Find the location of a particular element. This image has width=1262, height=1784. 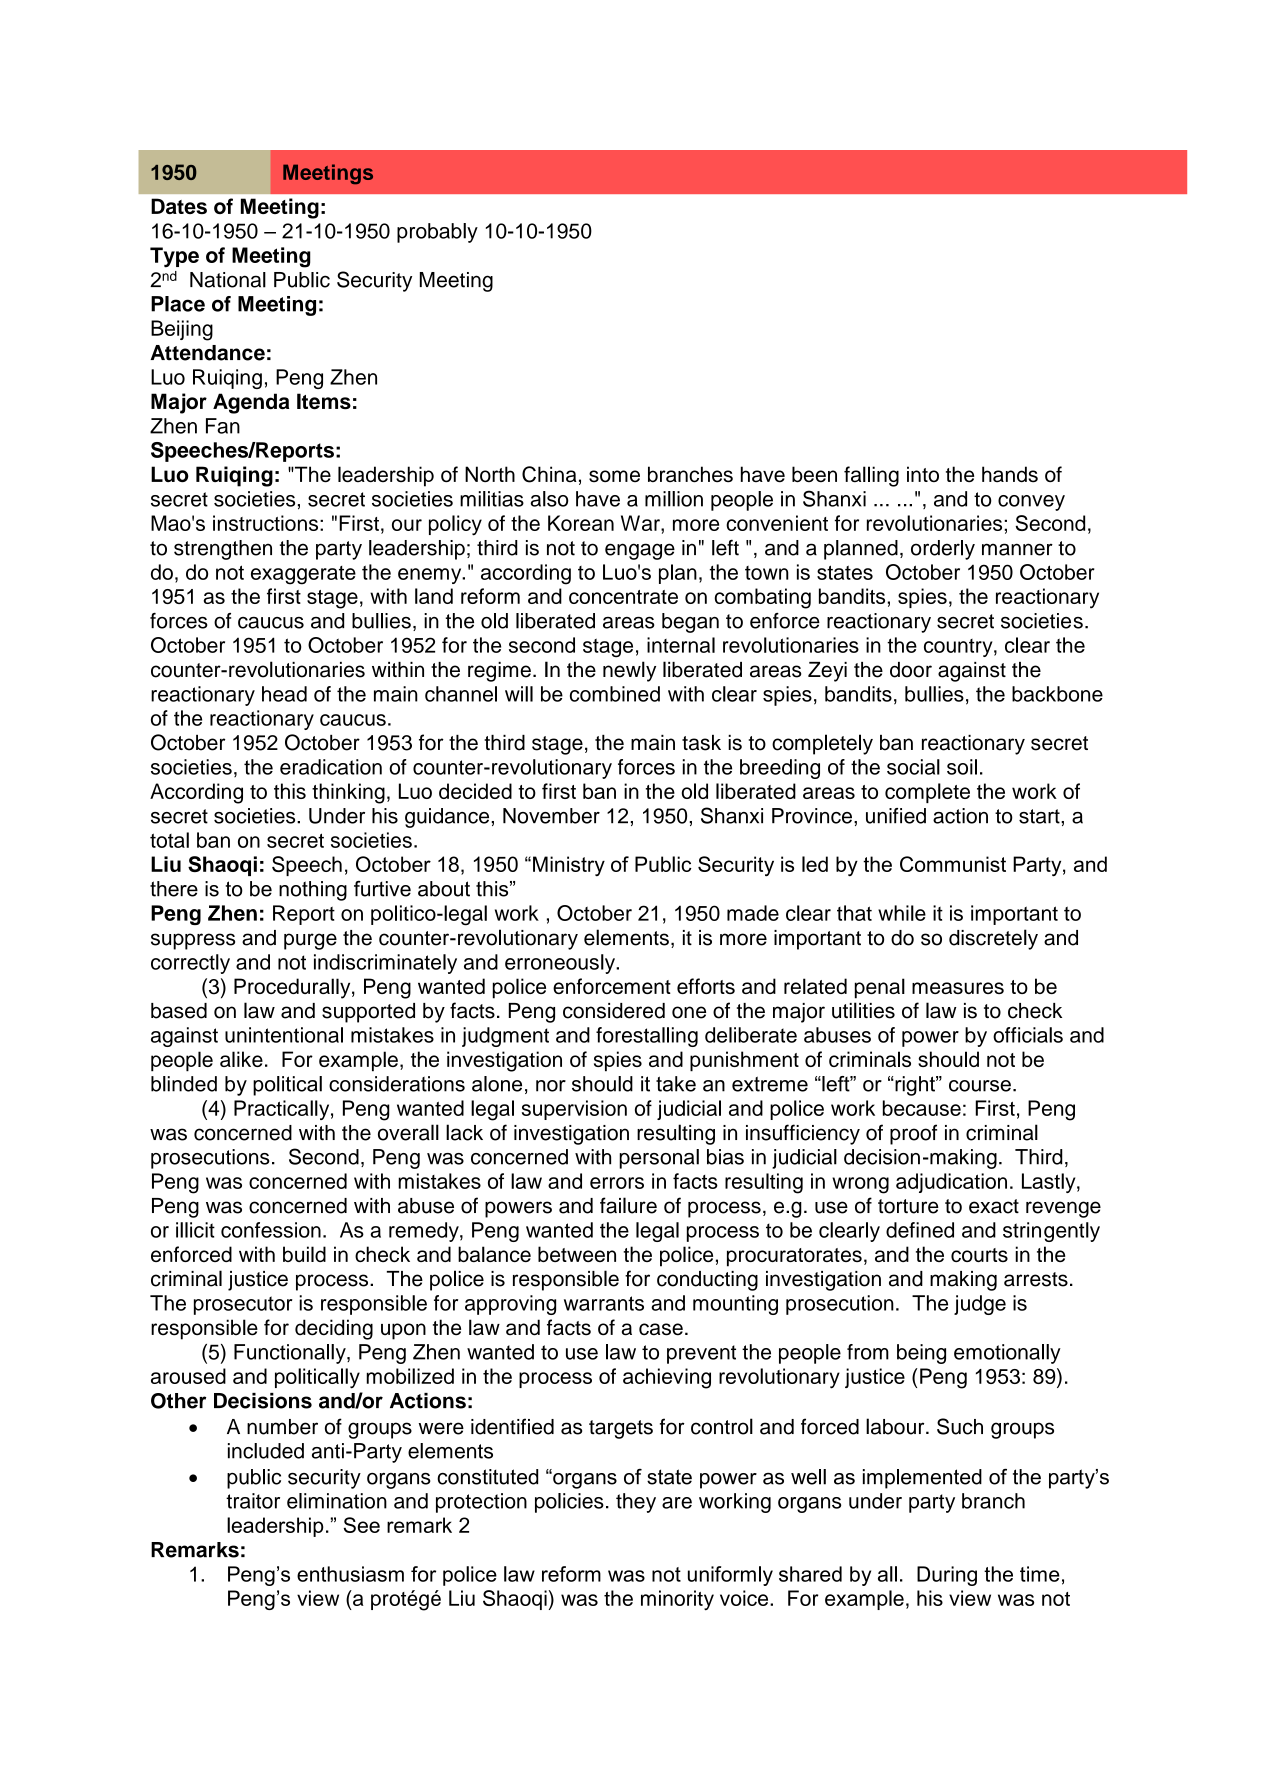

they is located at coordinates (636, 1503).
